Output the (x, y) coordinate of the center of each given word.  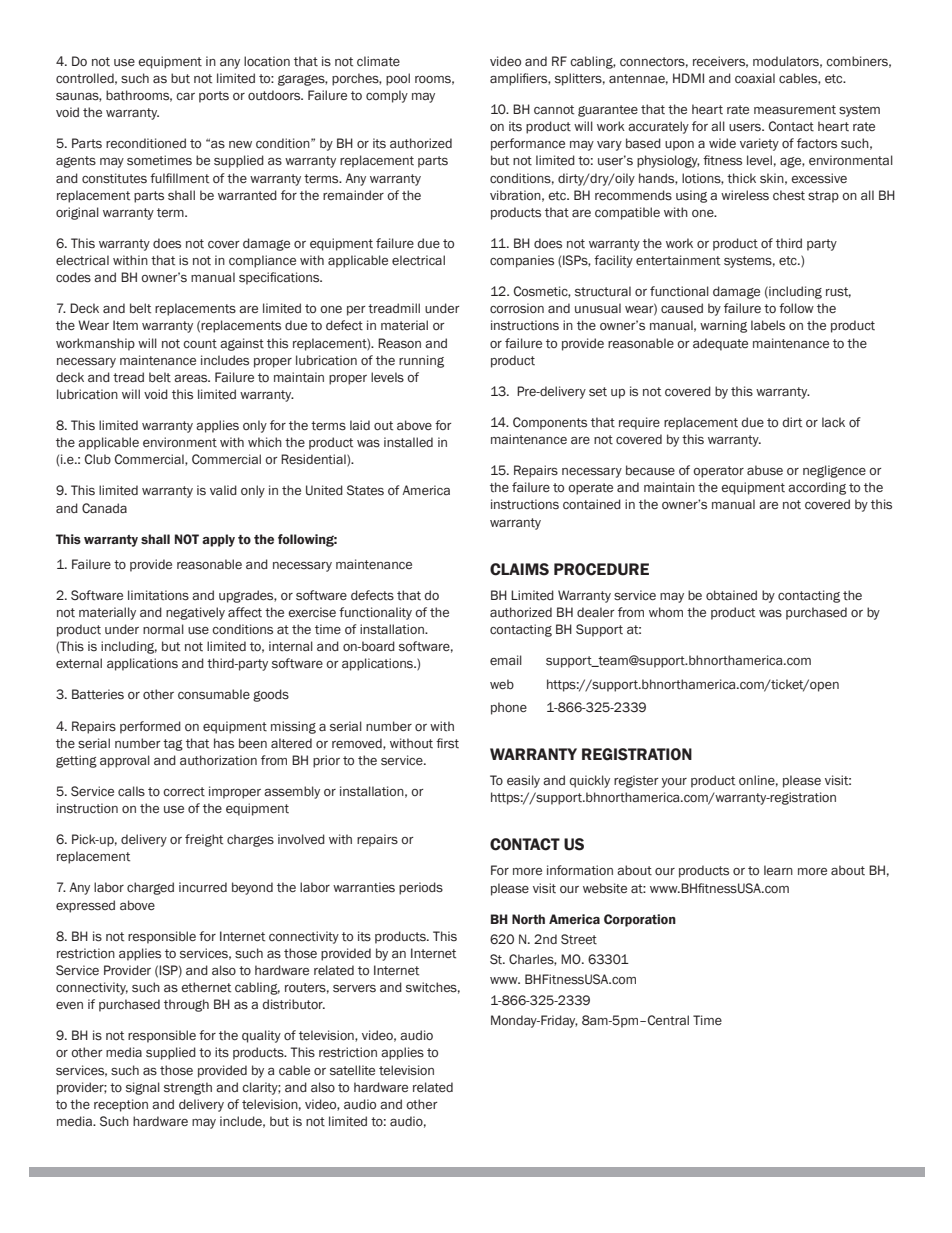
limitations (158, 595)
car (185, 96)
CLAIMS (519, 569)
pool (398, 79)
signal (143, 1088)
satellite (352, 1070)
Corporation (640, 920)
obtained (731, 595)
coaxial (755, 78)
